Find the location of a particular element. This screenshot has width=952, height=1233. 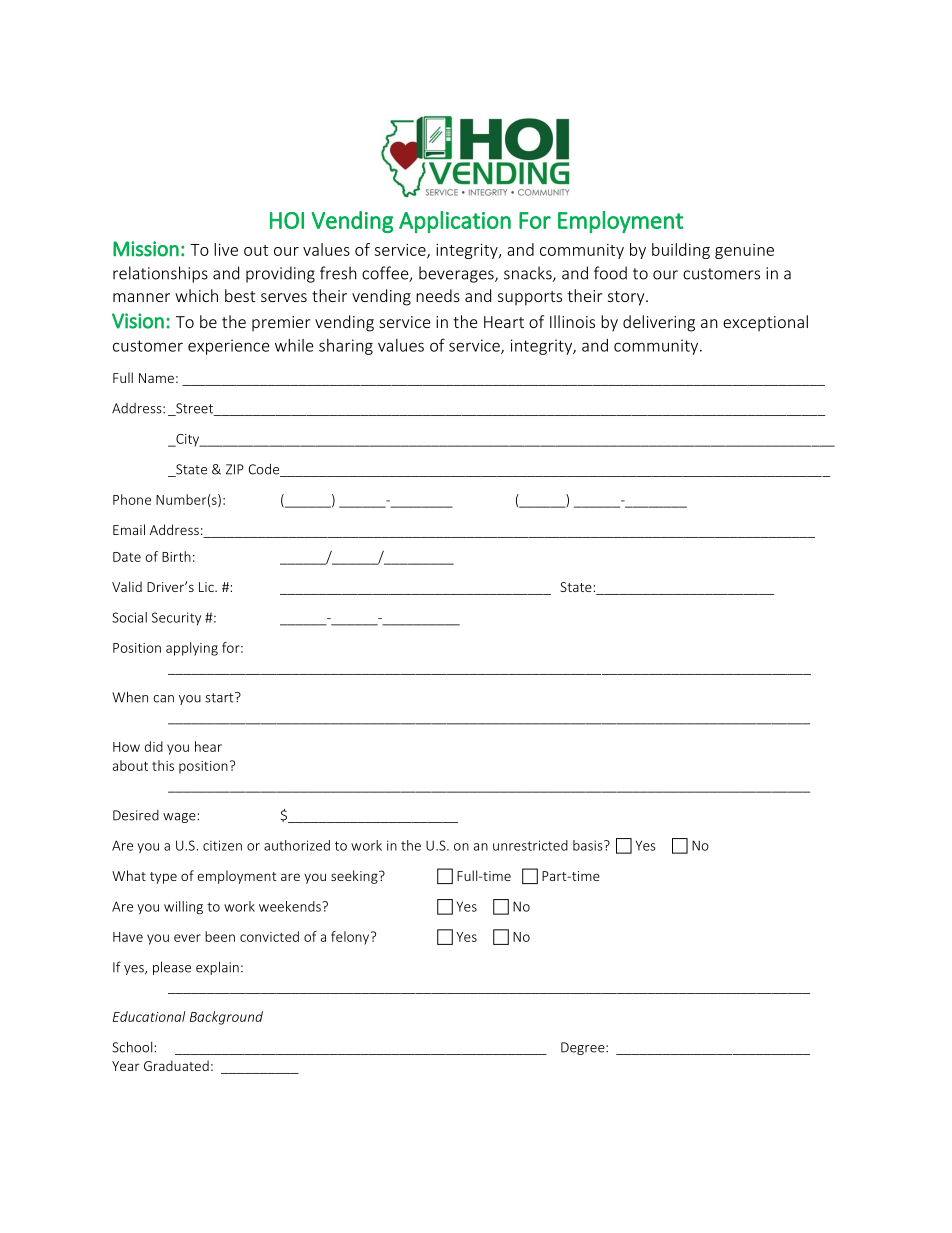

this is located at coordinates (163, 765).
